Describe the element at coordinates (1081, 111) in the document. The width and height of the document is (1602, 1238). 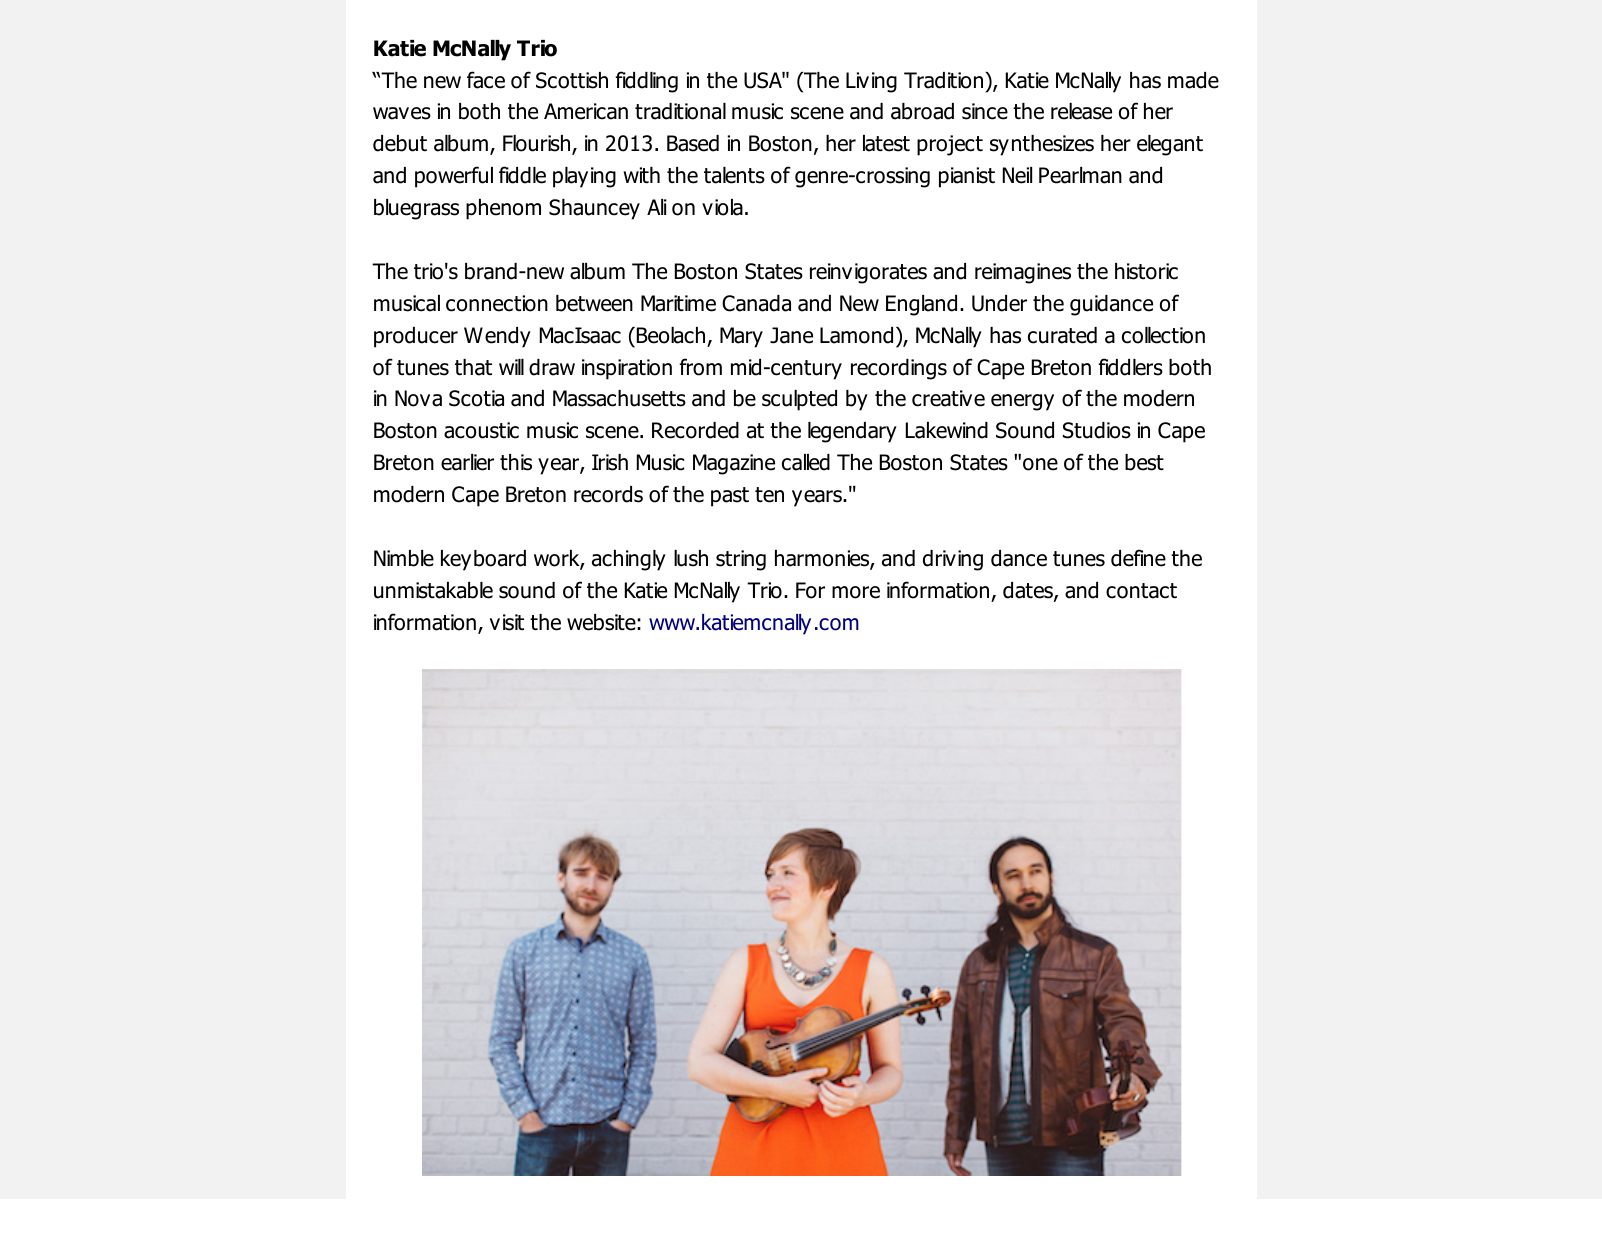
I see `release` at that location.
